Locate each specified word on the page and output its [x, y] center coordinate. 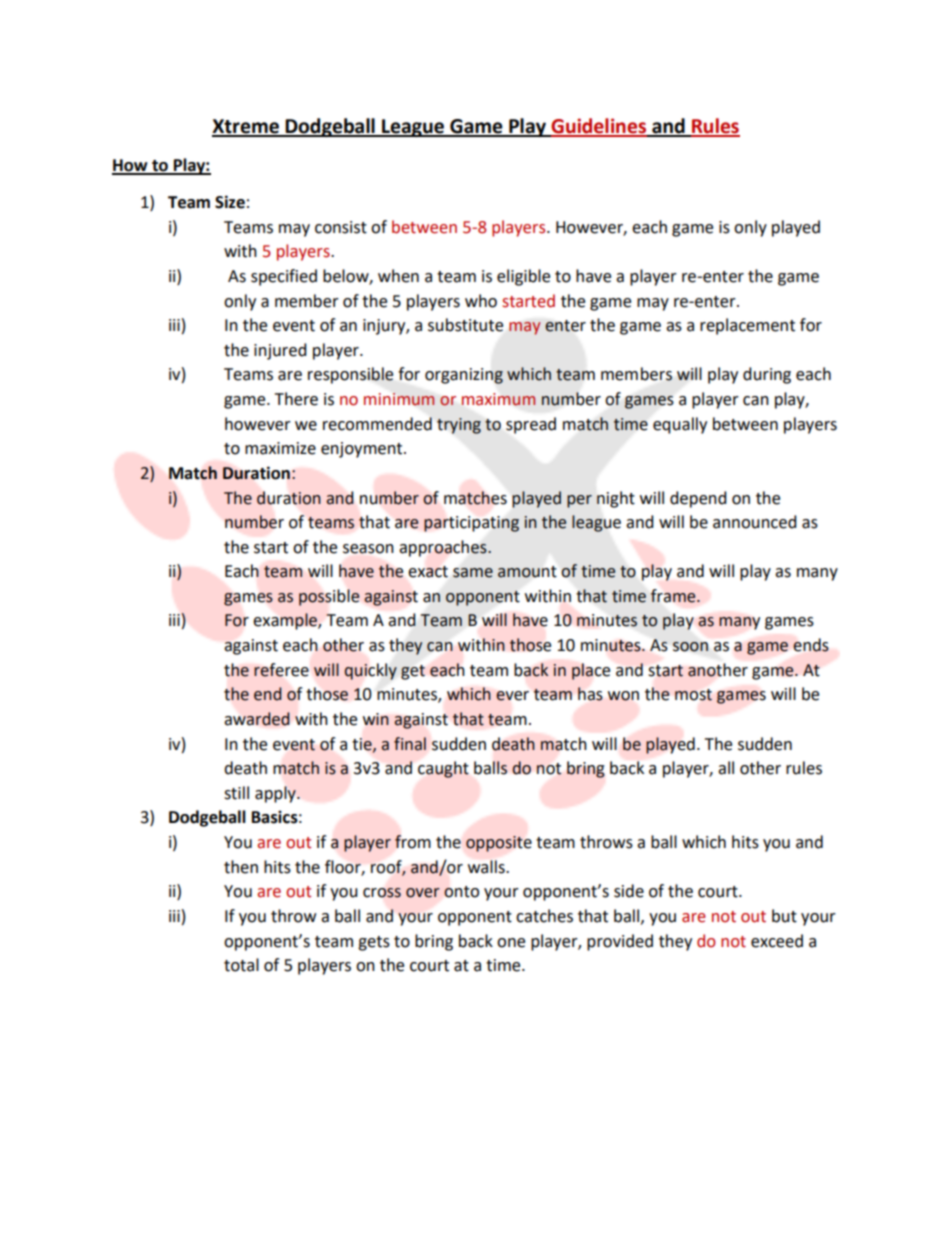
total [241, 965]
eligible [523, 277]
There [296, 399]
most [693, 695]
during [767, 375]
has [590, 694]
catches [544, 916]
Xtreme [246, 127]
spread [531, 425]
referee [281, 670]
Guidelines [599, 127]
